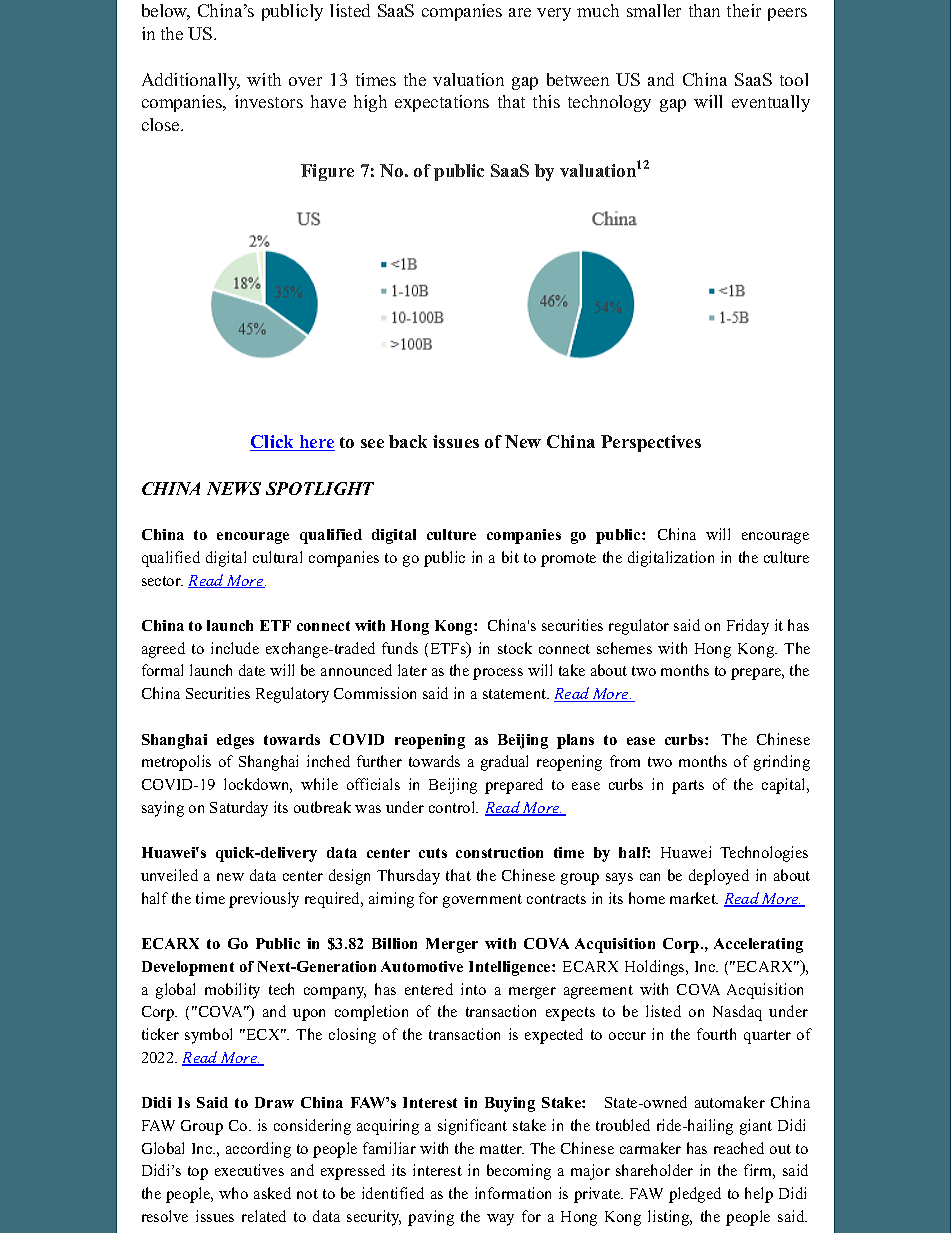 The height and width of the page is (1233, 952). I want to click on previously, so click(264, 900).
